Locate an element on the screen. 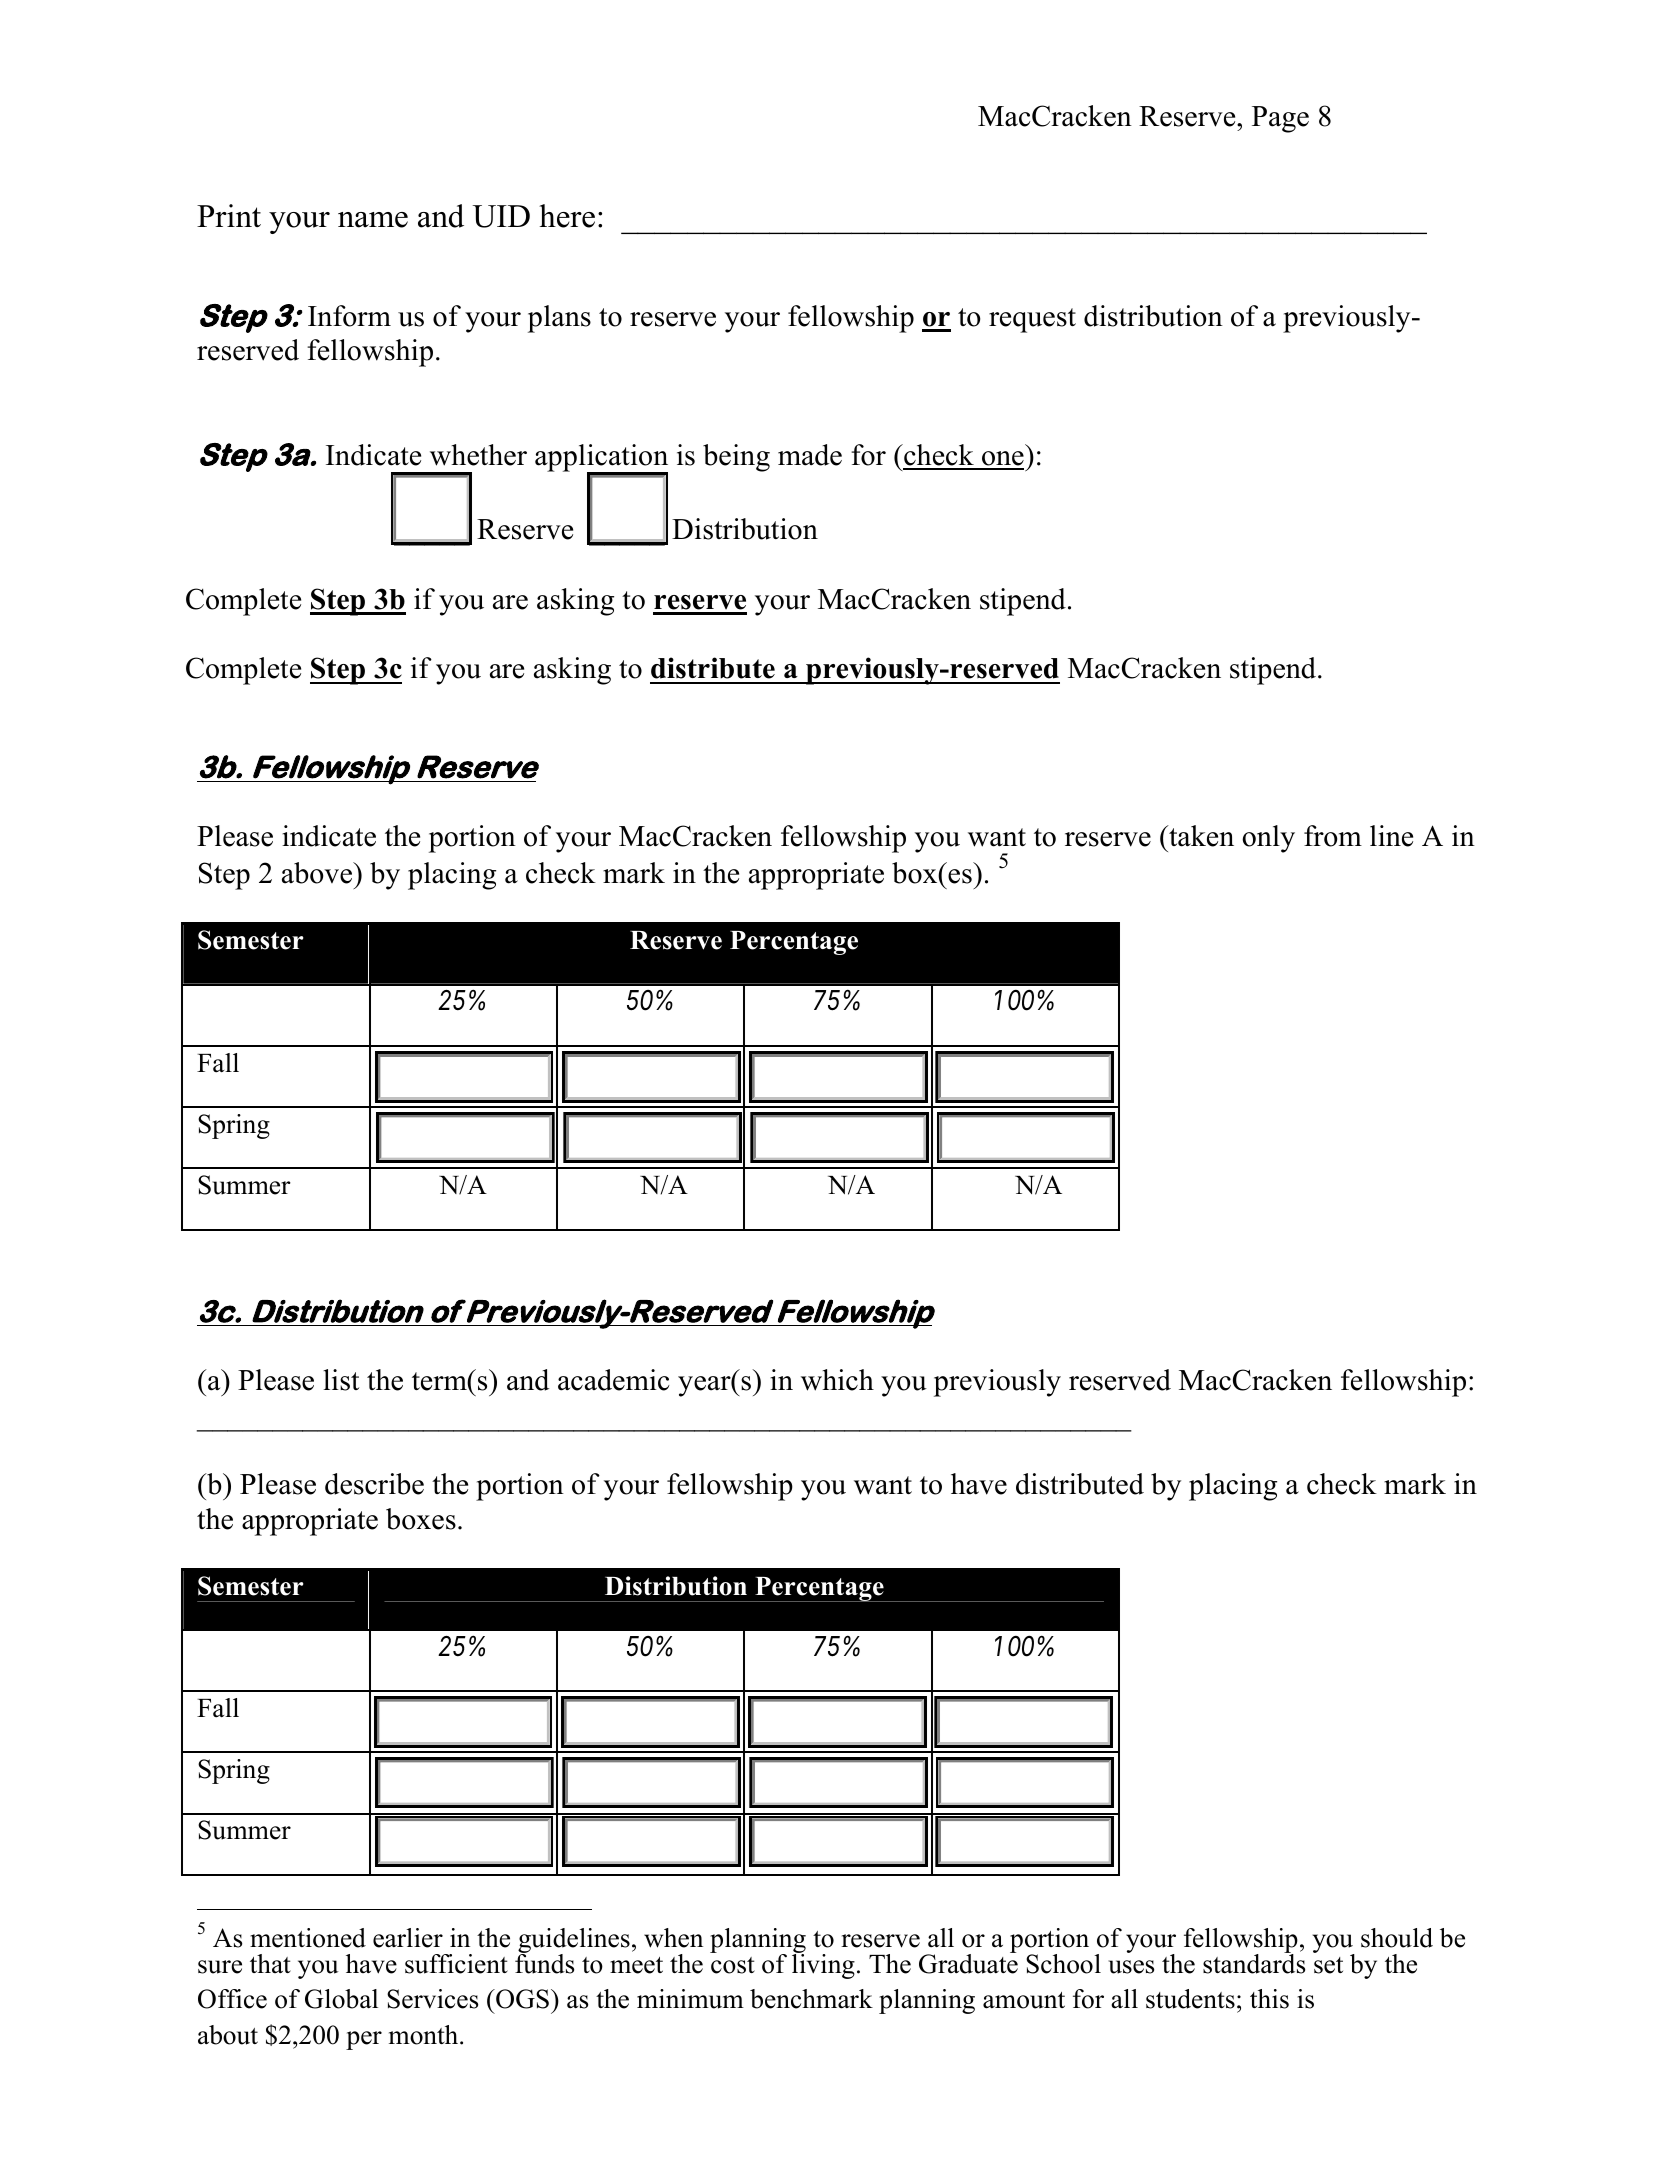 Image resolution: width=1676 pixels, height=2169 pixels. academic is located at coordinates (614, 1380).
